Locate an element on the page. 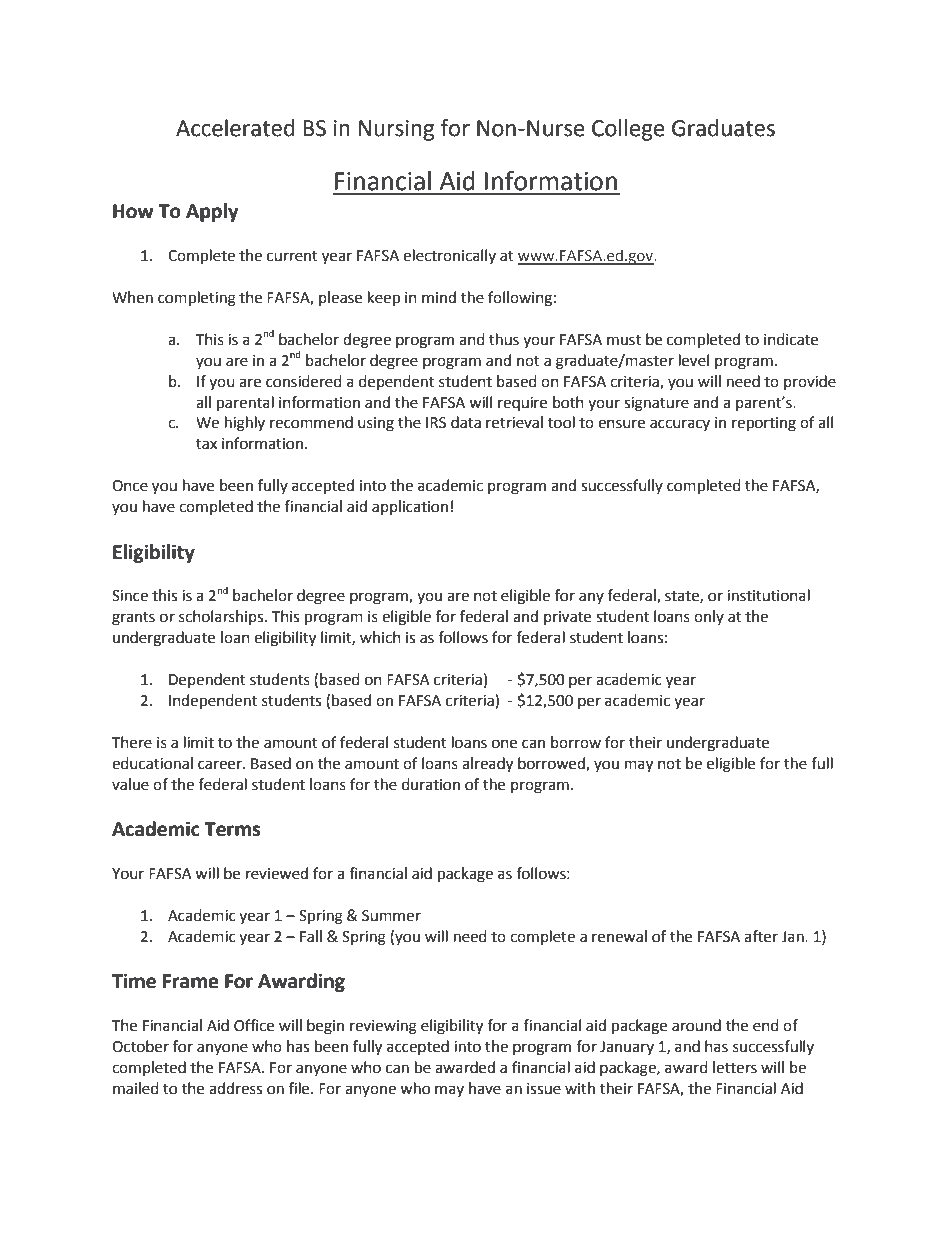  only is located at coordinates (709, 617).
